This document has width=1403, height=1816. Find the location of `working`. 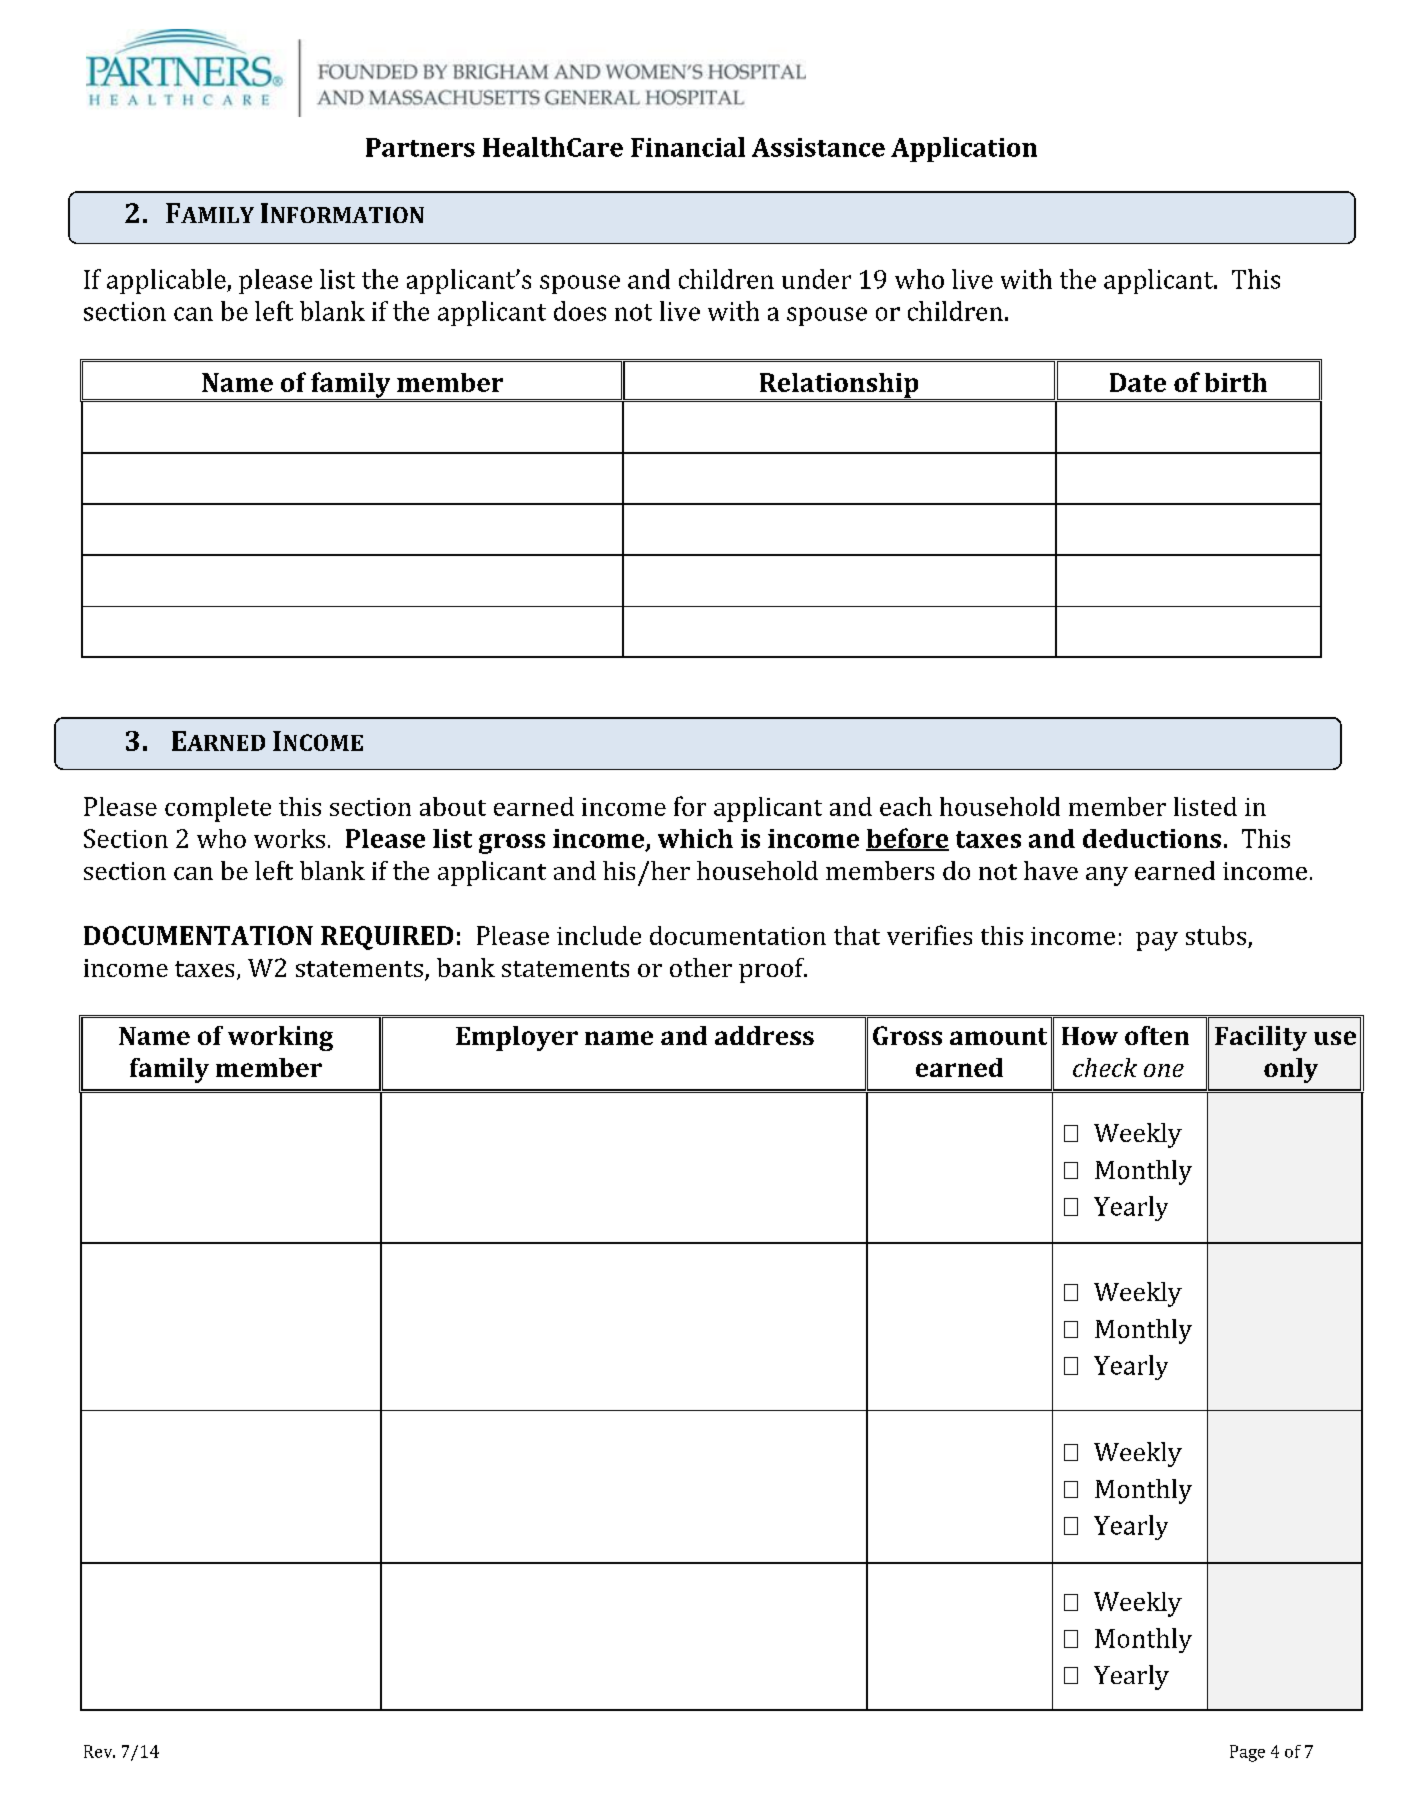

working is located at coordinates (280, 1038).
